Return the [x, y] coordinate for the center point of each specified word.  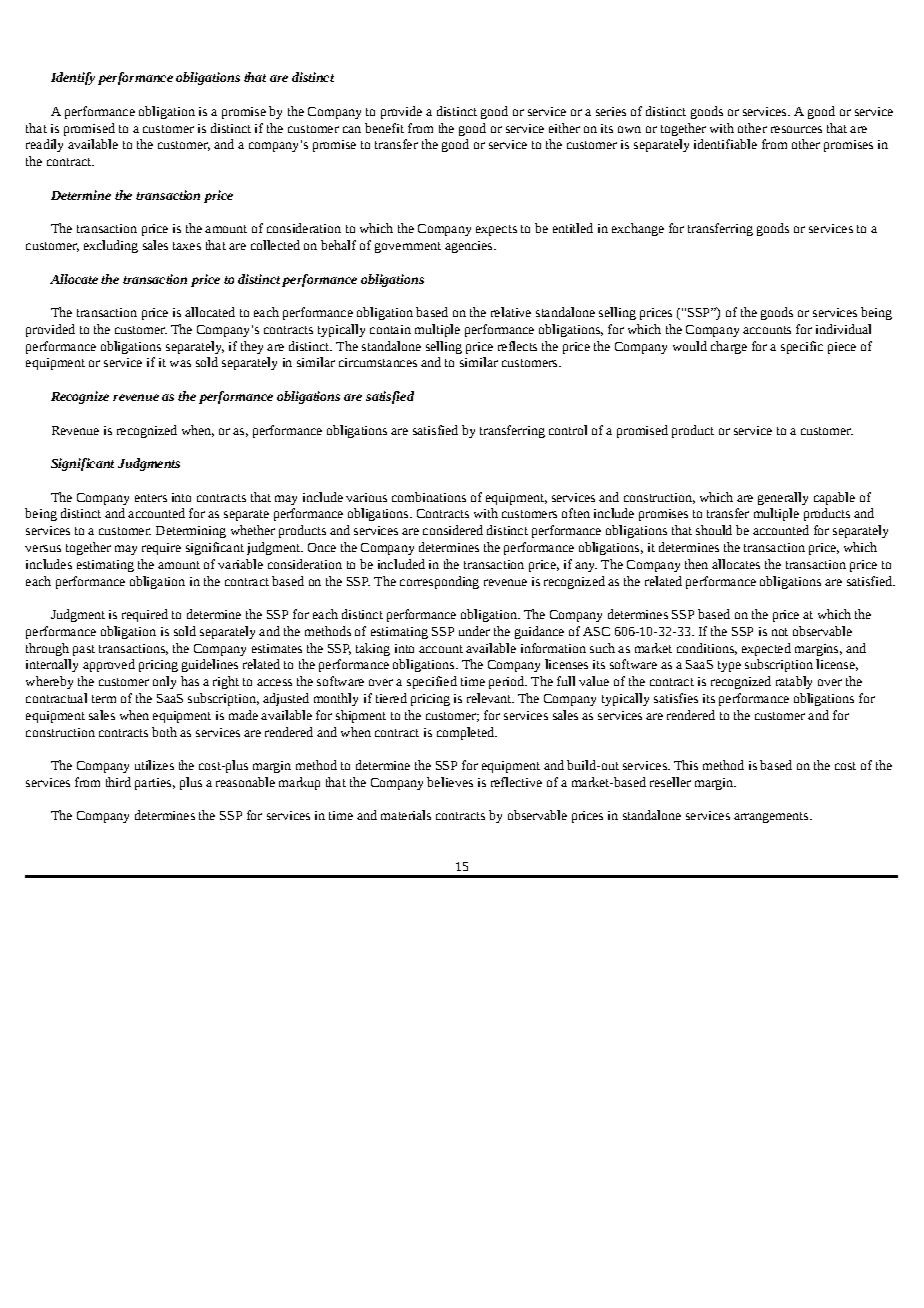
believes [450, 782]
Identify [73, 78]
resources [796, 129]
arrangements [772, 817]
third [118, 782]
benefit [384, 128]
